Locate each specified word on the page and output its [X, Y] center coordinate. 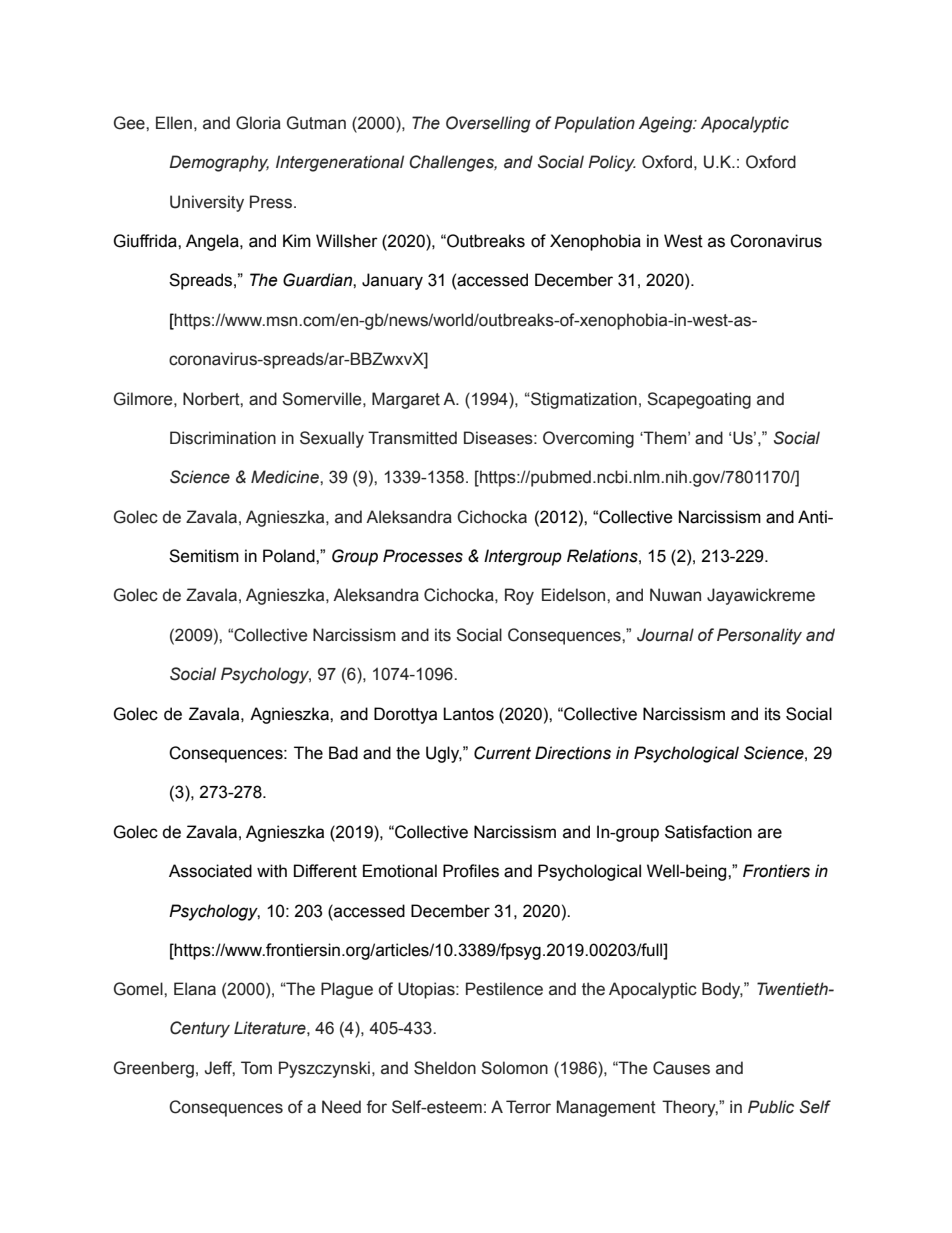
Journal [665, 635]
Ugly [444, 754]
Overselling [488, 124]
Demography [219, 163]
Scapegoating [699, 400]
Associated [210, 871]
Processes [423, 556]
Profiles [471, 871]
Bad [343, 753]
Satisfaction [708, 832]
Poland [290, 556]
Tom [256, 1068]
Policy [612, 163]
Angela [213, 242]
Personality [759, 636]
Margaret [406, 400]
